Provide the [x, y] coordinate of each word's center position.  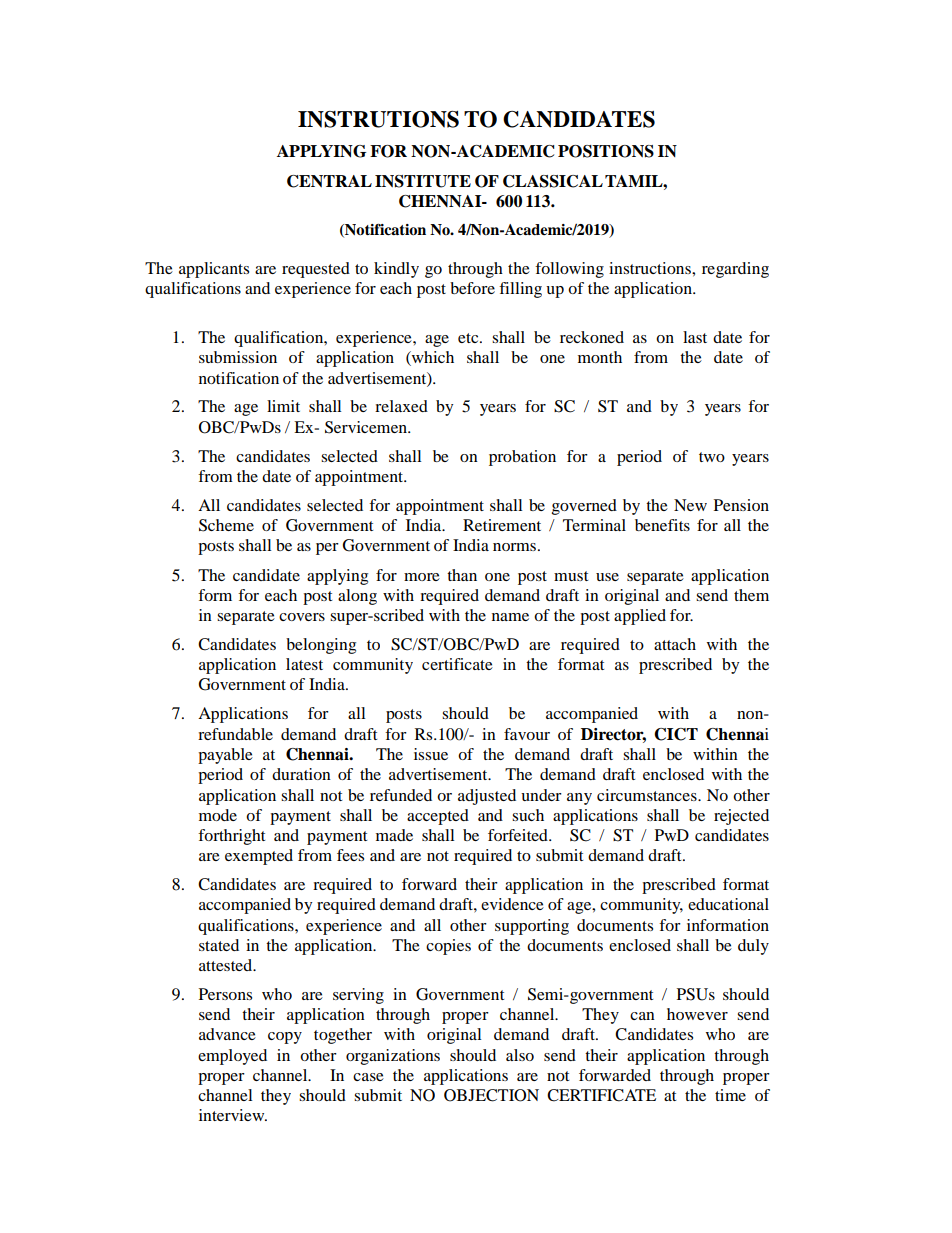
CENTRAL [329, 181]
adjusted [487, 797]
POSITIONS [606, 151]
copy [285, 1038]
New [690, 505]
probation [522, 458]
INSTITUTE [423, 181]
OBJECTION [491, 1095]
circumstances [648, 795]
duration [301, 774]
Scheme [226, 525]
